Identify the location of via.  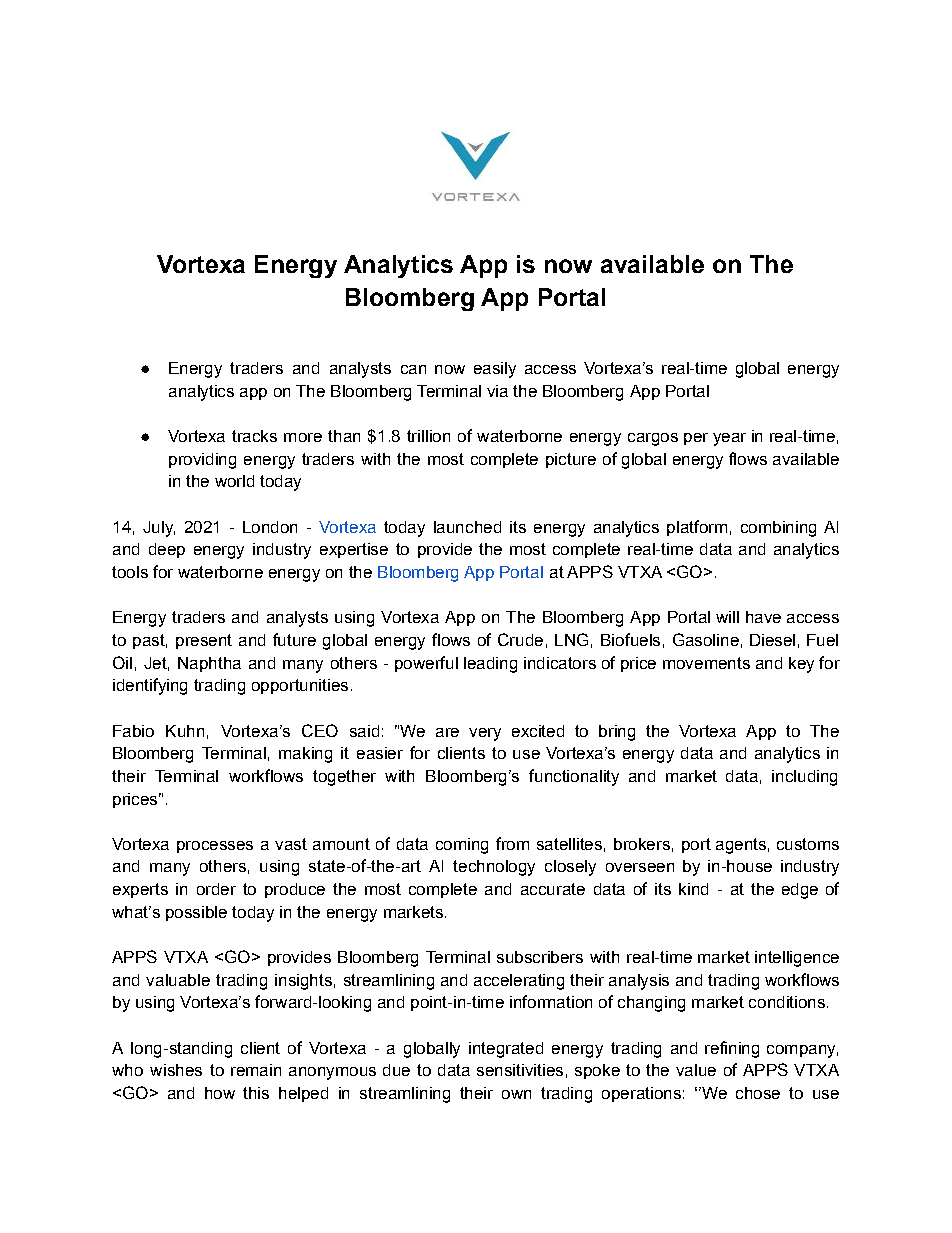
(497, 391).
